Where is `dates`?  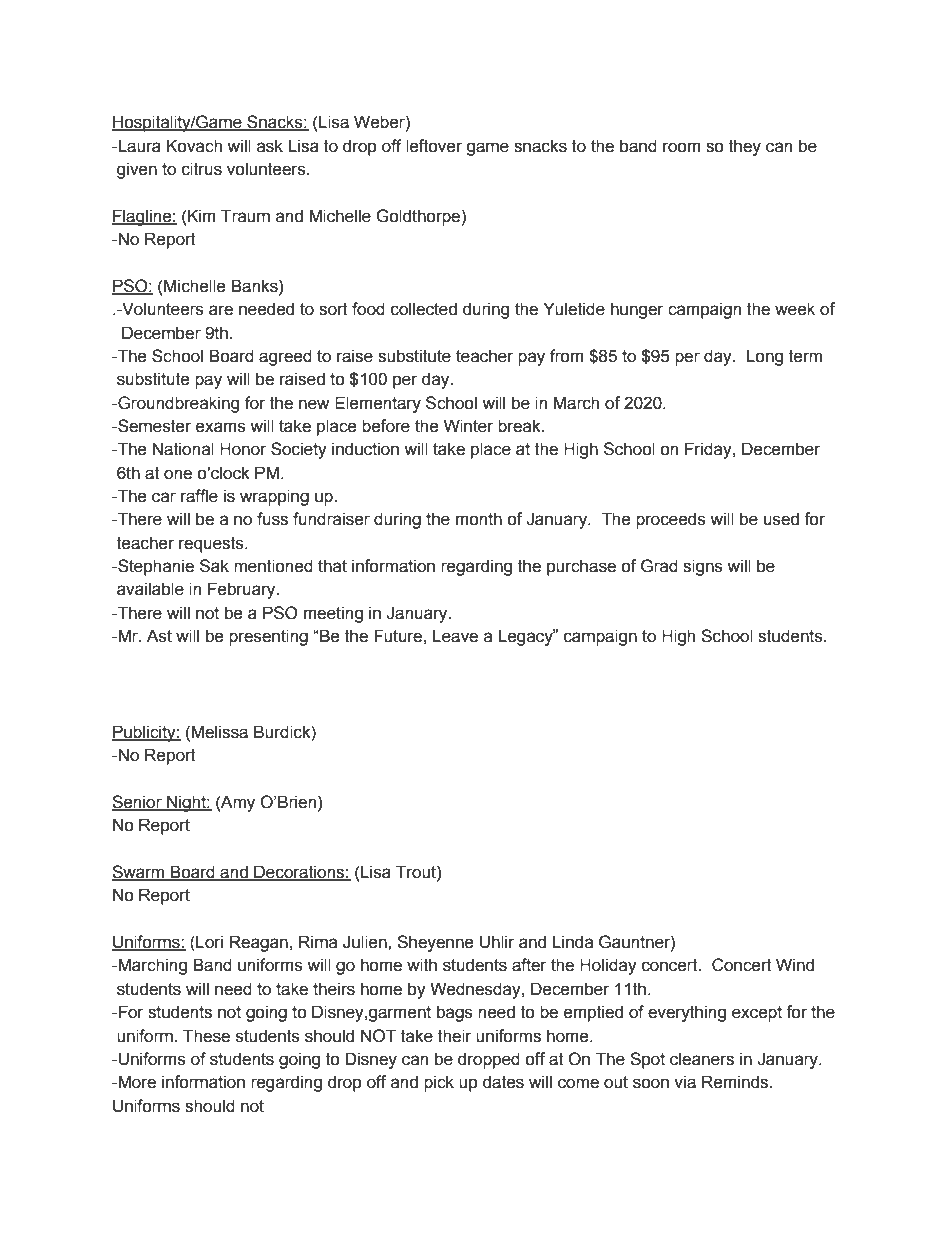
dates is located at coordinates (503, 1082).
